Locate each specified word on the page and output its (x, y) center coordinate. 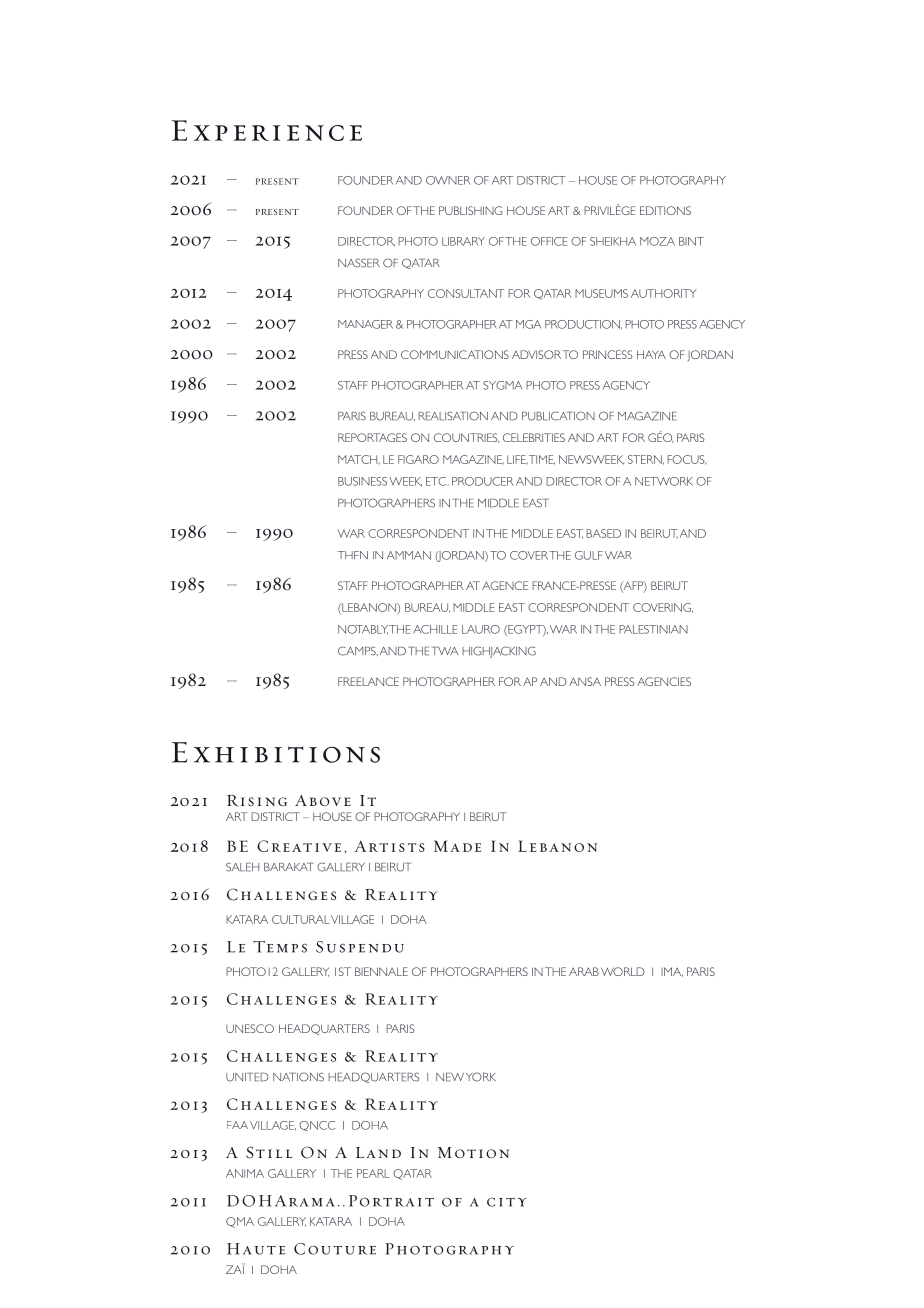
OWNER (448, 180)
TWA (445, 651)
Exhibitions (276, 752)
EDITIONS (665, 210)
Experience (267, 130)
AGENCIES (664, 681)
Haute (256, 1249)
